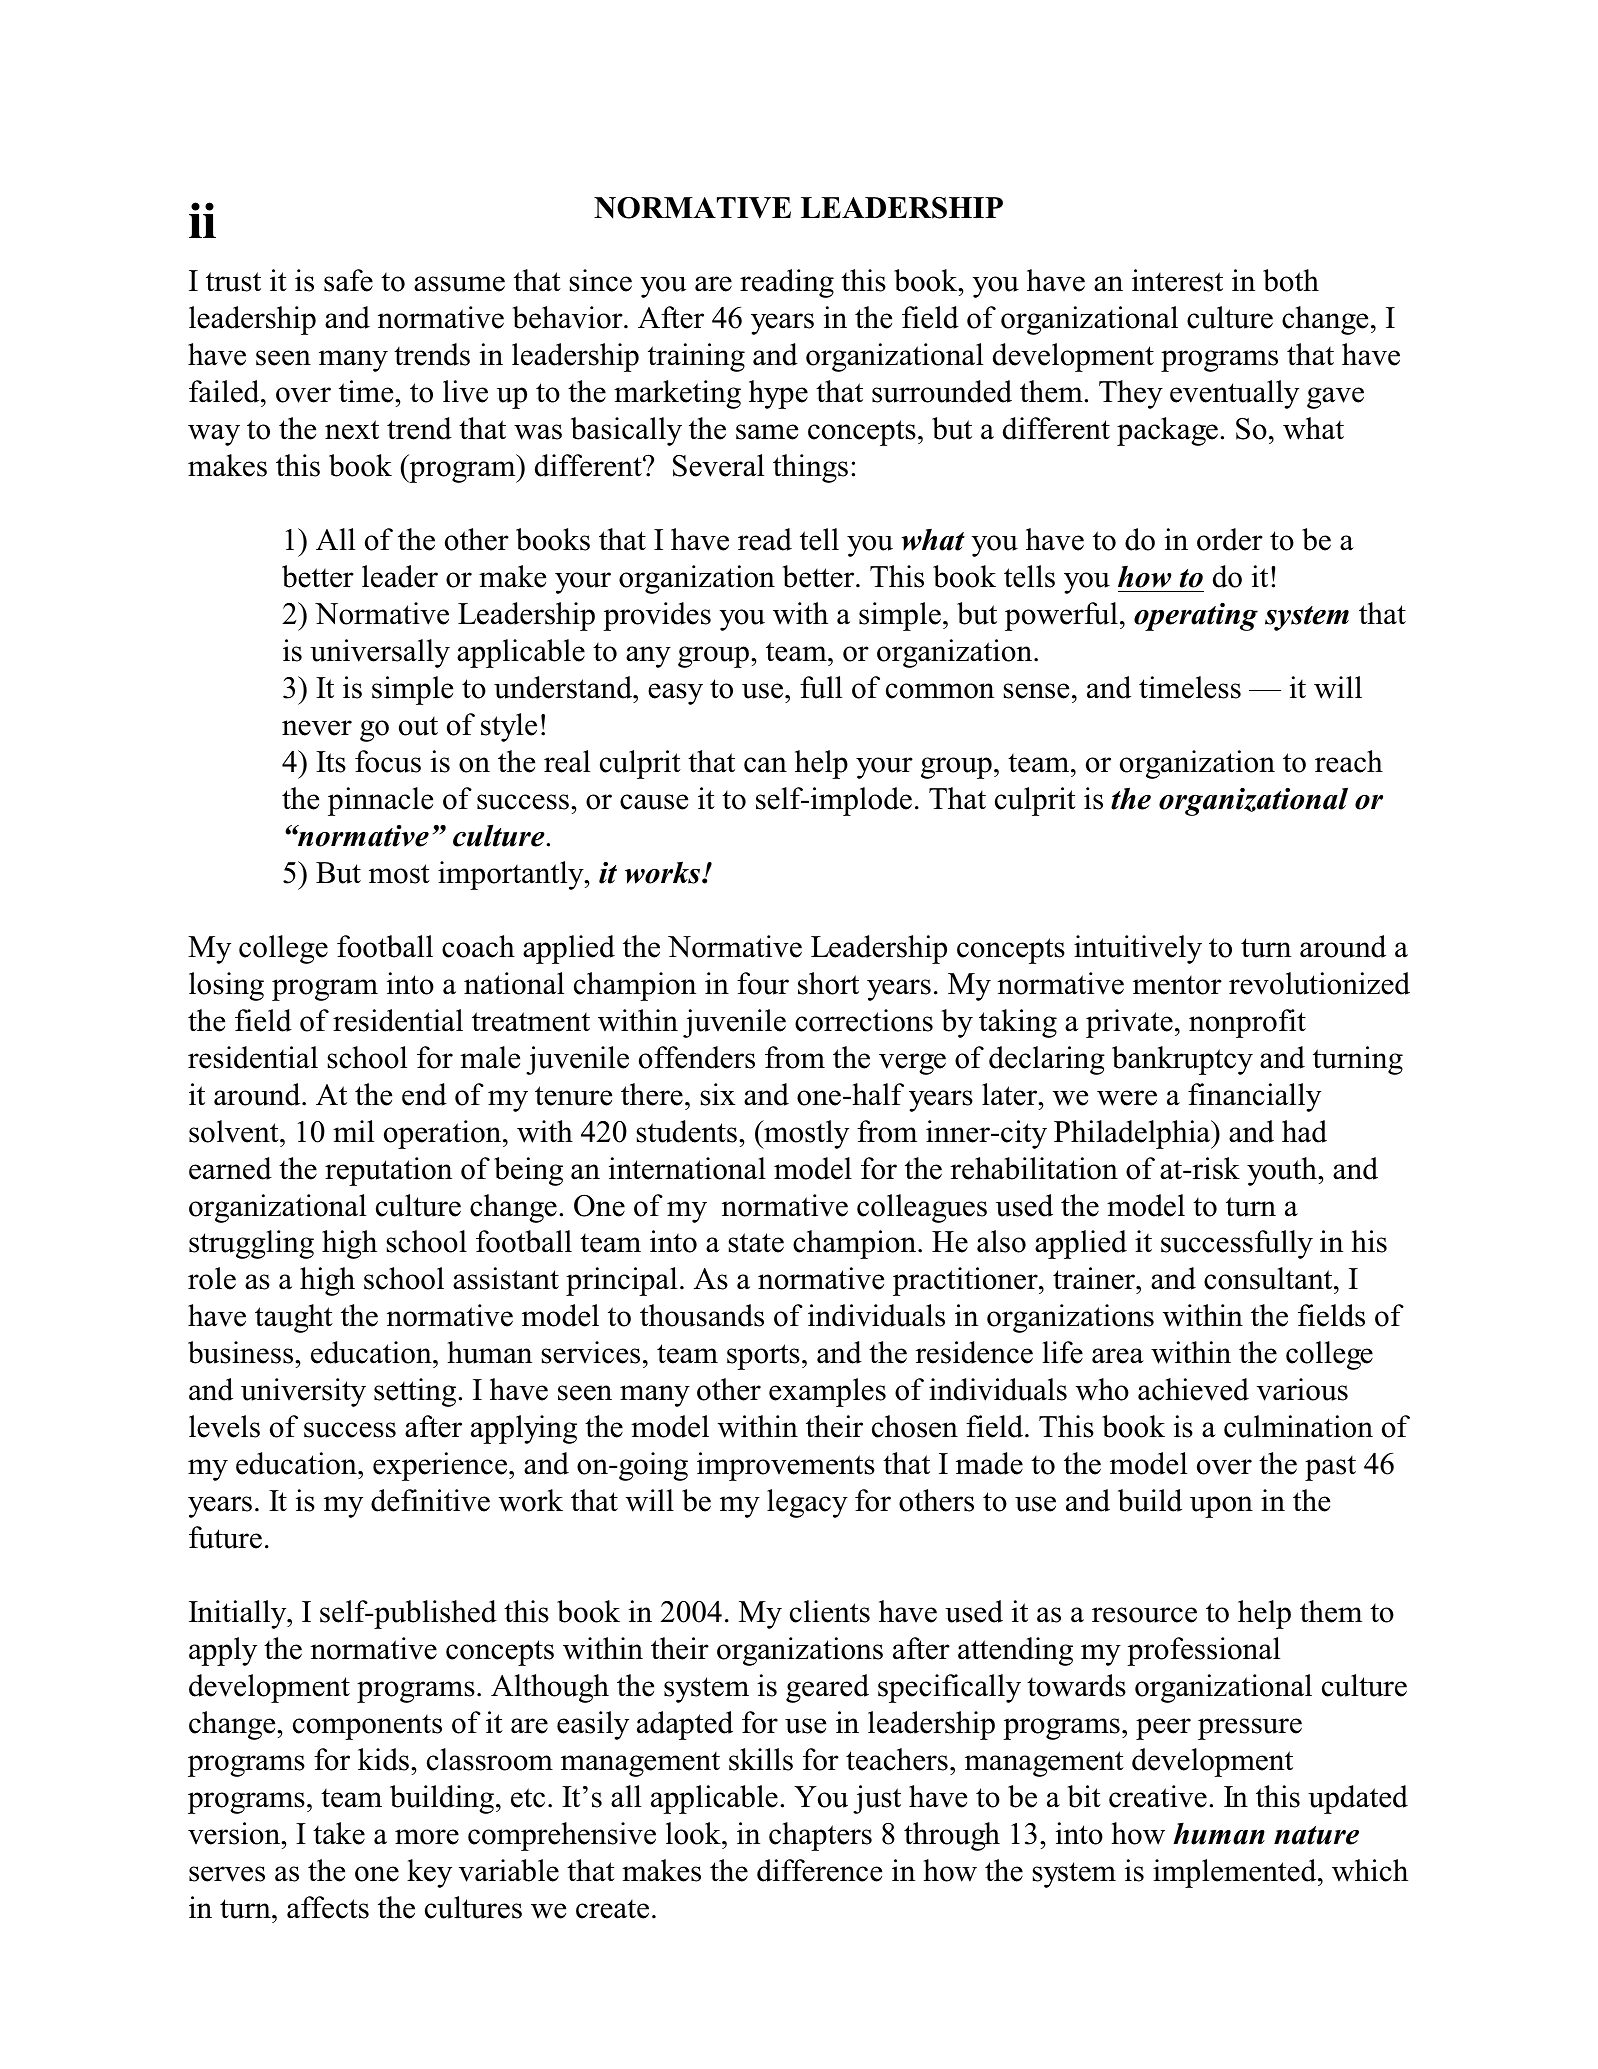 This screenshot has width=1598, height=2069. What do you see at coordinates (353, 1131) in the screenshot?
I see `mil` at bounding box center [353, 1131].
